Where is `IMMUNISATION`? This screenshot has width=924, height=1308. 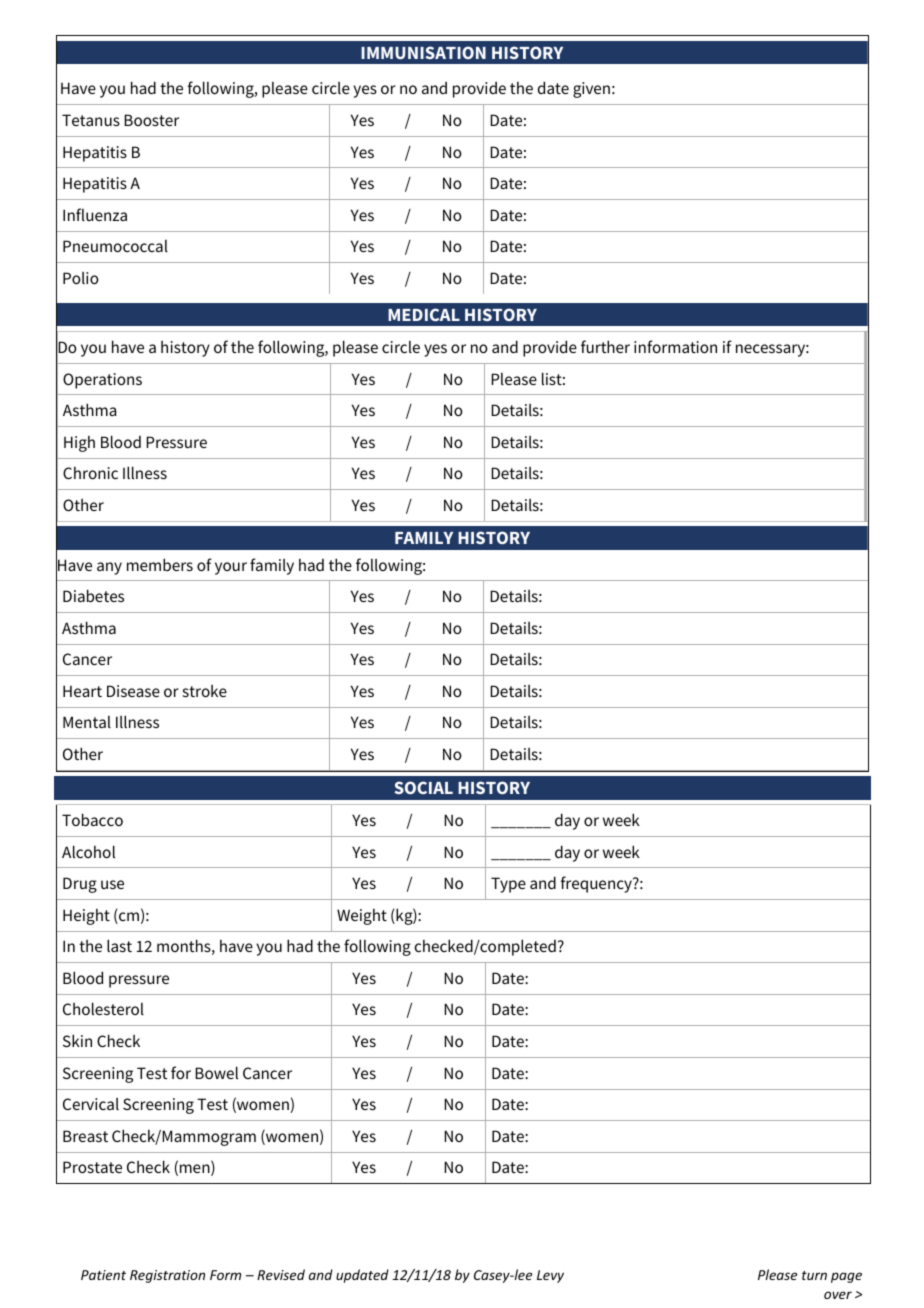
IMMUNISATION is located at coordinates (423, 52).
